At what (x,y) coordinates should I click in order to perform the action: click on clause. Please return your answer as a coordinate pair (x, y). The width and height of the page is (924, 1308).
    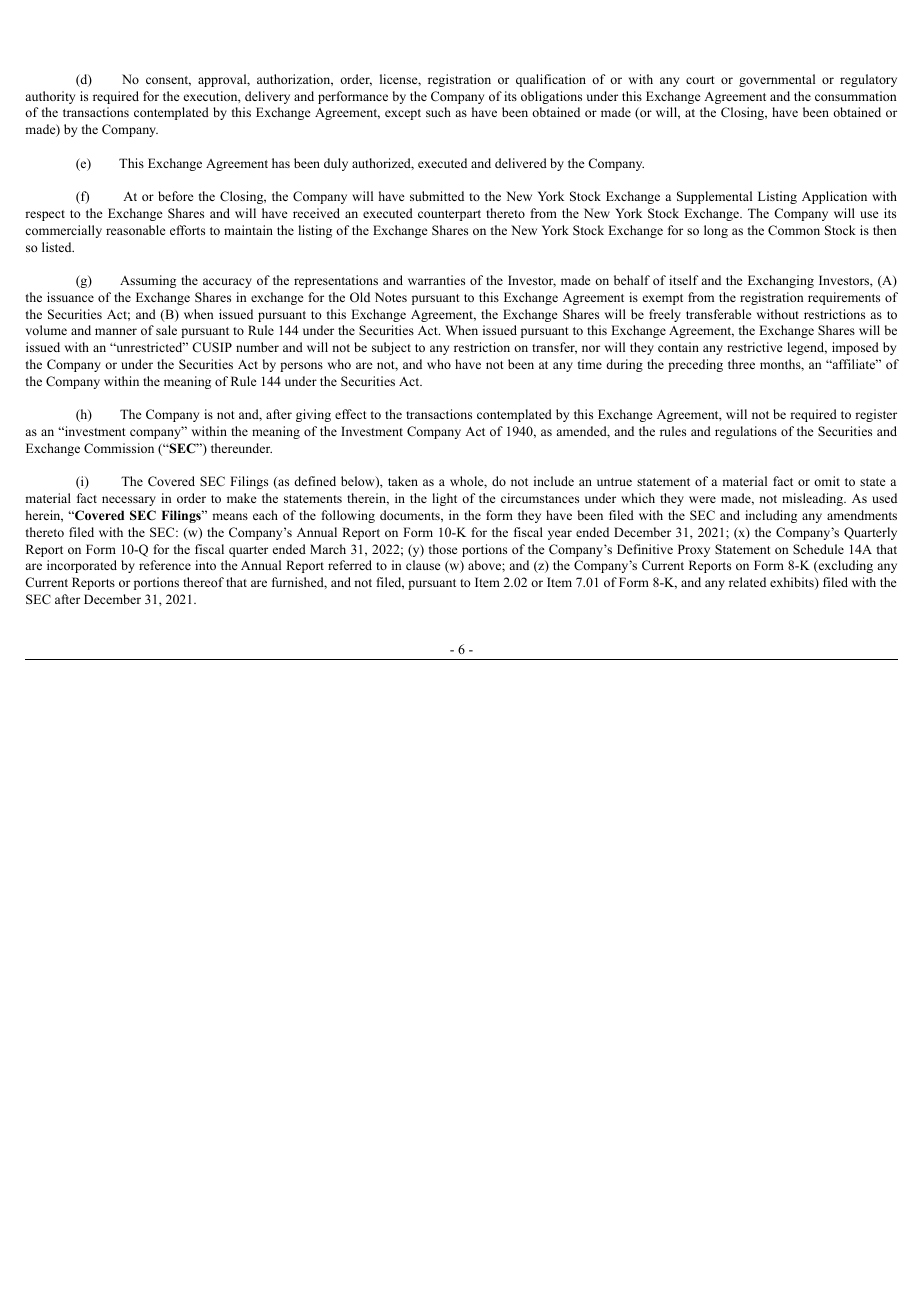
    Looking at the image, I should click on (423, 565).
